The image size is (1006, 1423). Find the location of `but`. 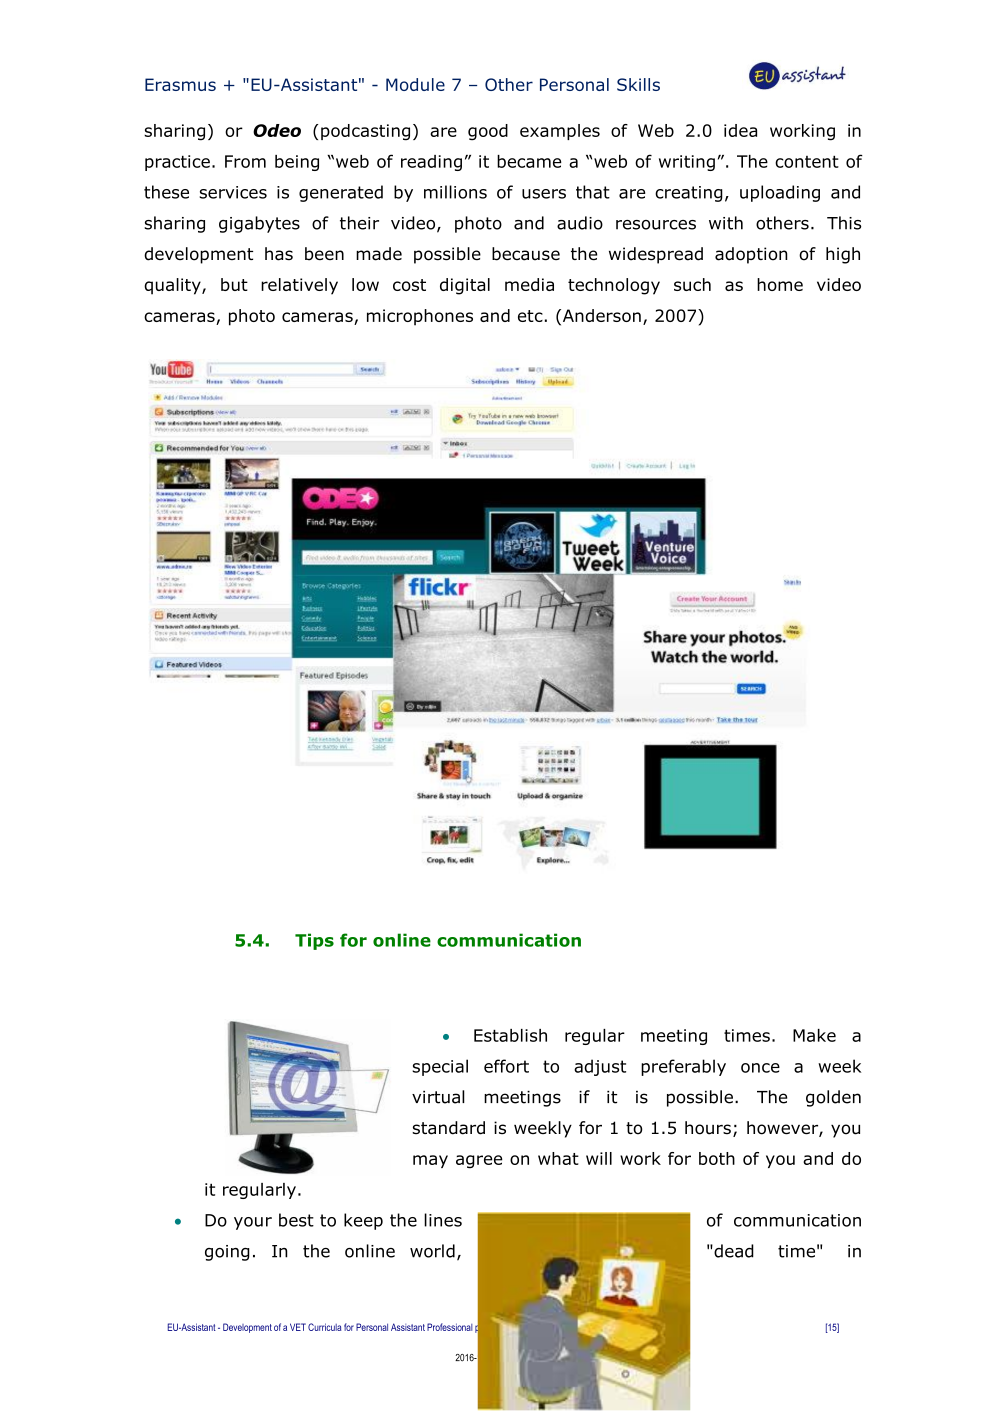

but is located at coordinates (234, 284).
